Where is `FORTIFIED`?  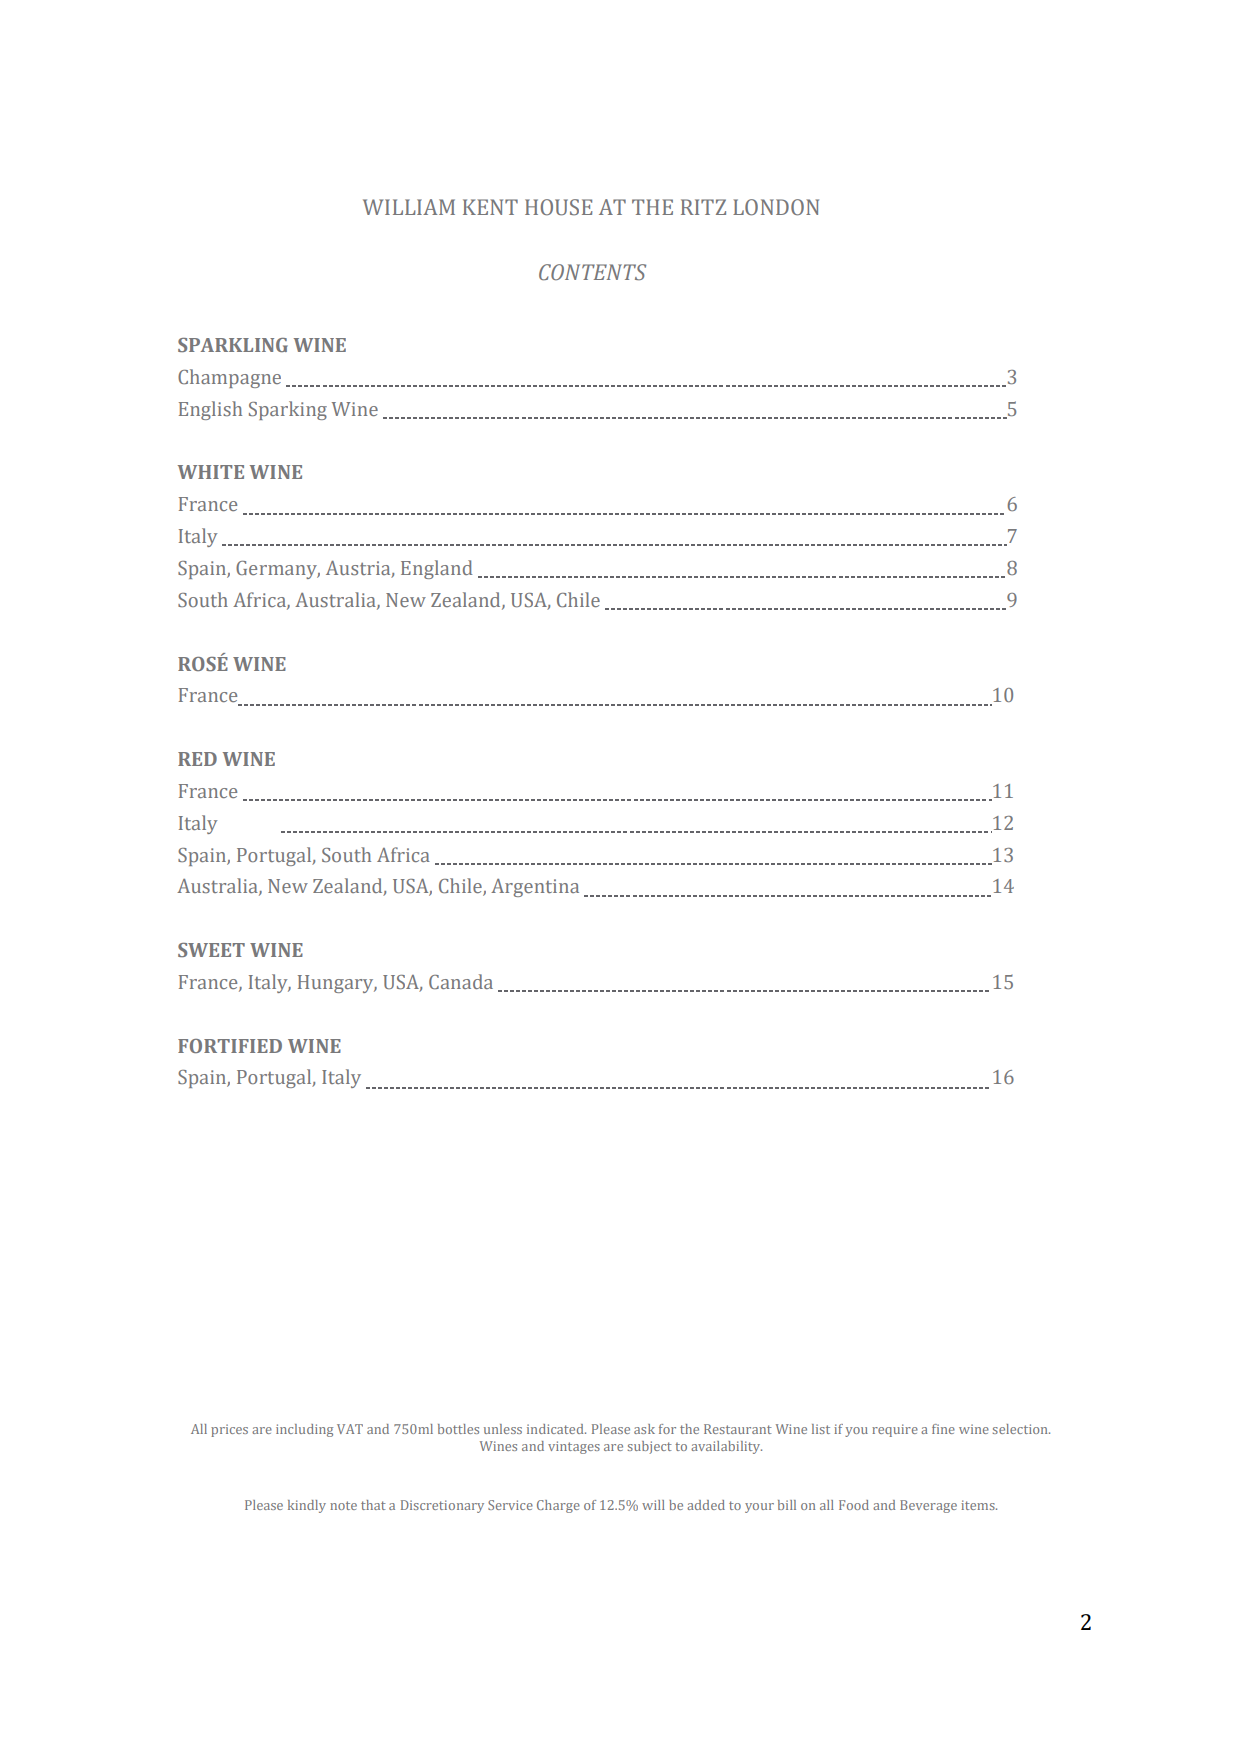
FORTIFIED is located at coordinates (230, 1046).
